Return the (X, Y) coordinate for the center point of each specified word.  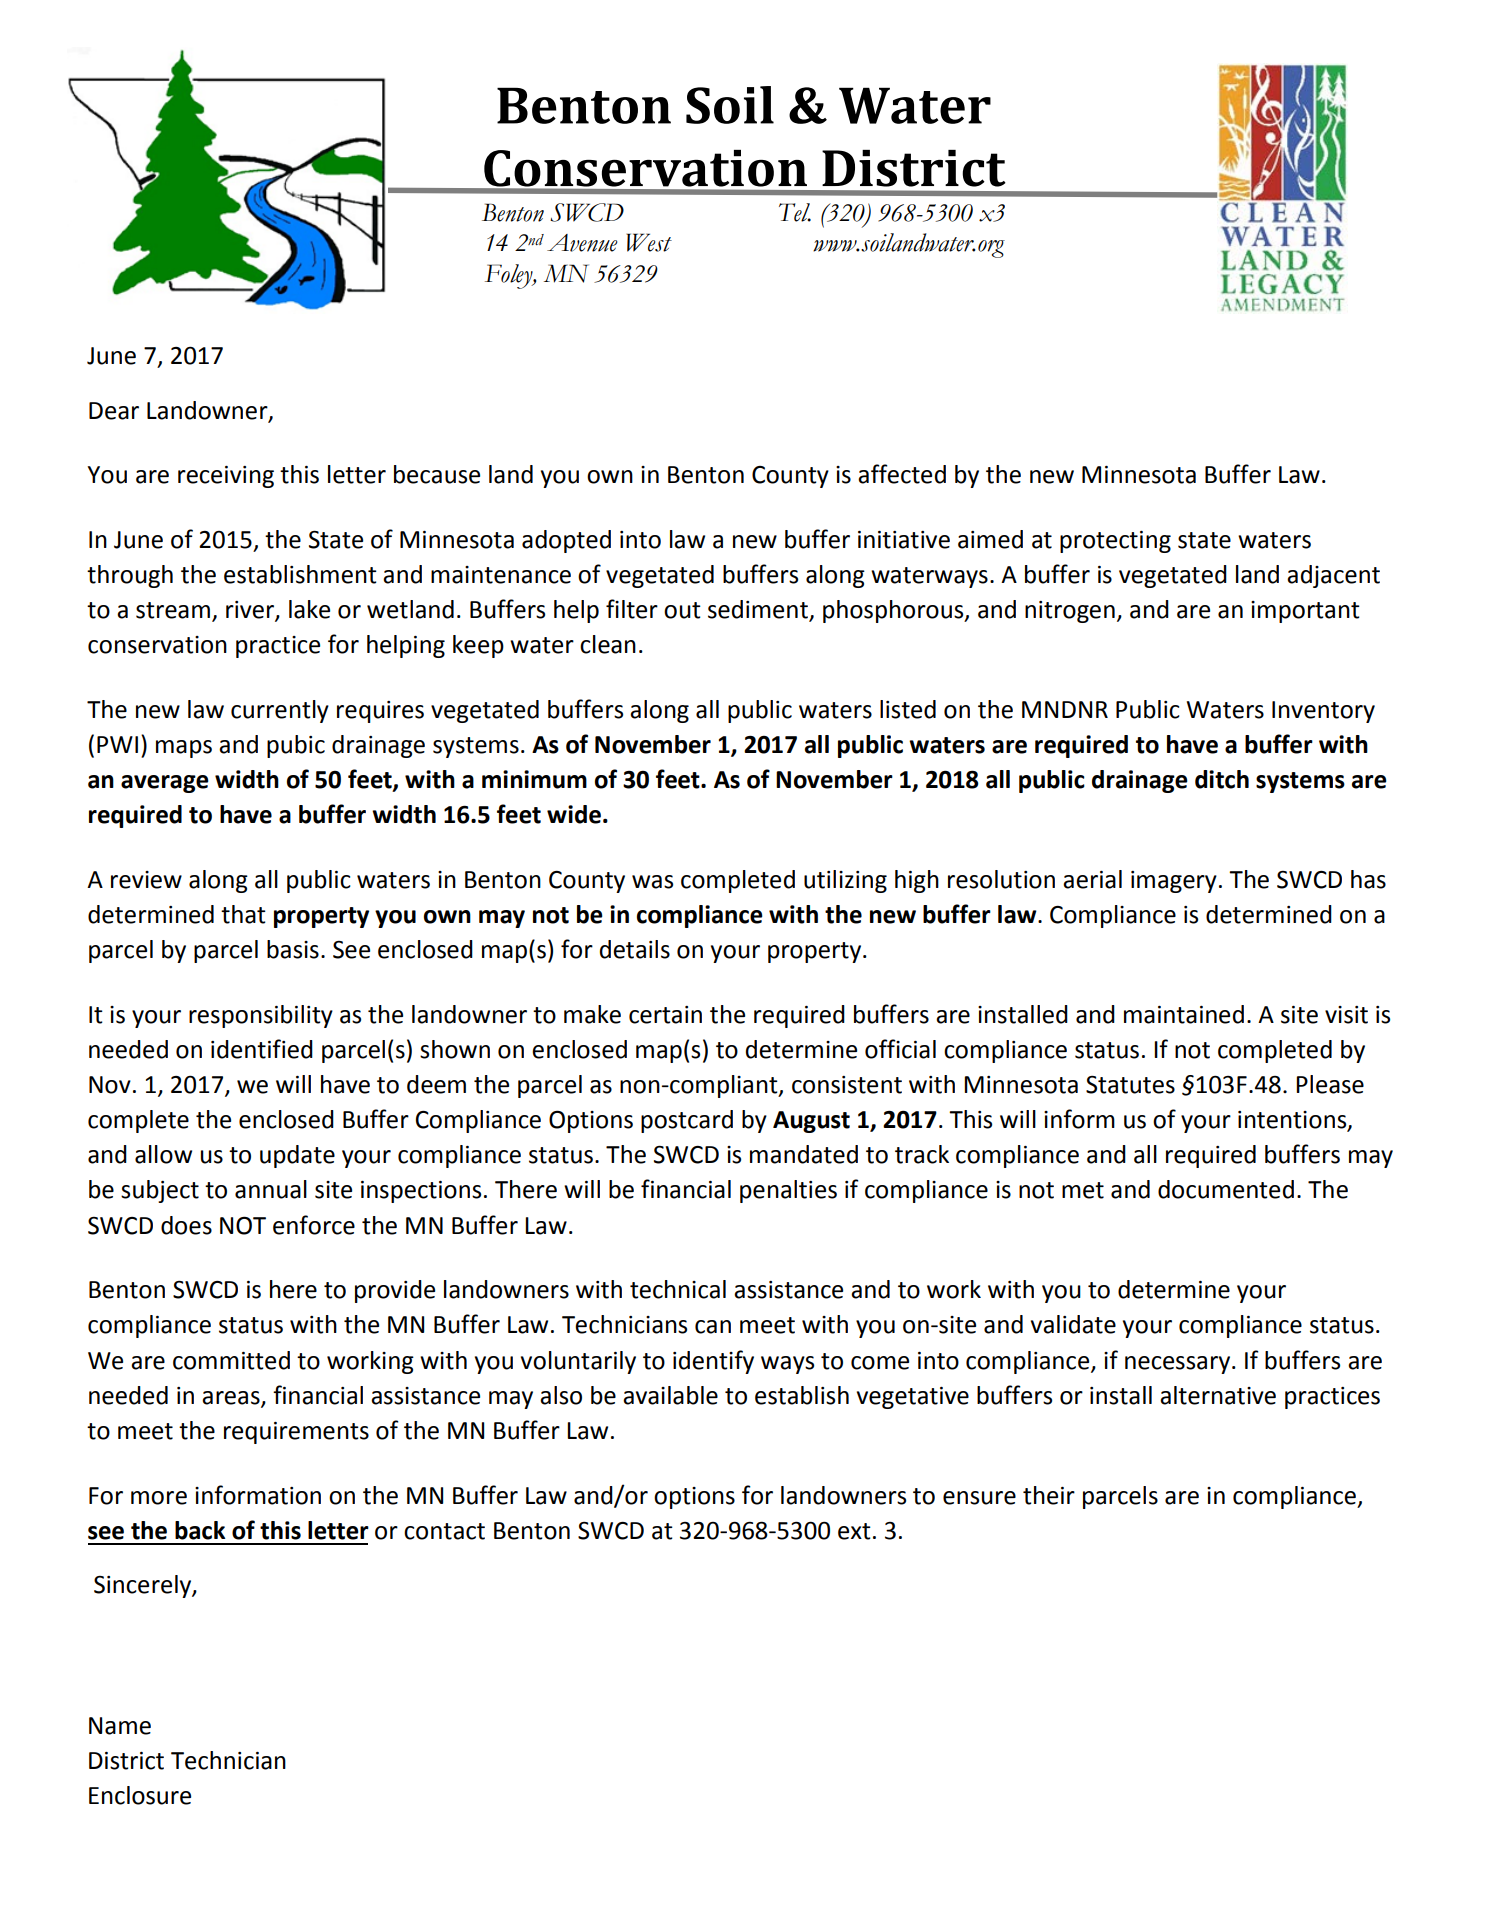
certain (665, 1015)
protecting (1115, 542)
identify (713, 1362)
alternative (1218, 1395)
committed (231, 1360)
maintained (1184, 1014)
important (1305, 612)
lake (309, 609)
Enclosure (140, 1795)
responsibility (261, 1016)
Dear (114, 411)
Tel (795, 212)
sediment (759, 610)
